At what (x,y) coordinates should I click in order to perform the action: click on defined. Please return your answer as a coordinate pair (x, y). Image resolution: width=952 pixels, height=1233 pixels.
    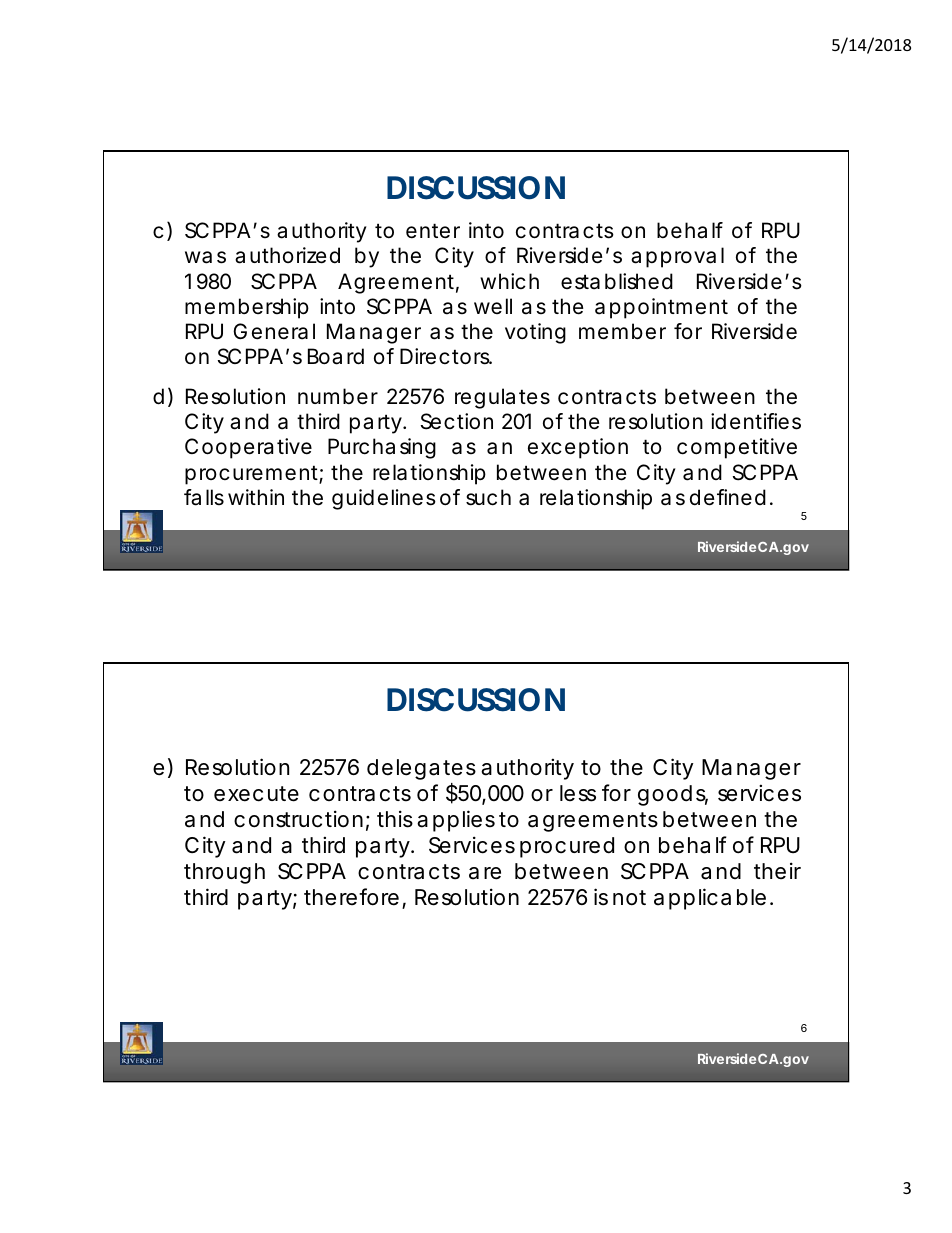
    Looking at the image, I should click on (728, 497).
